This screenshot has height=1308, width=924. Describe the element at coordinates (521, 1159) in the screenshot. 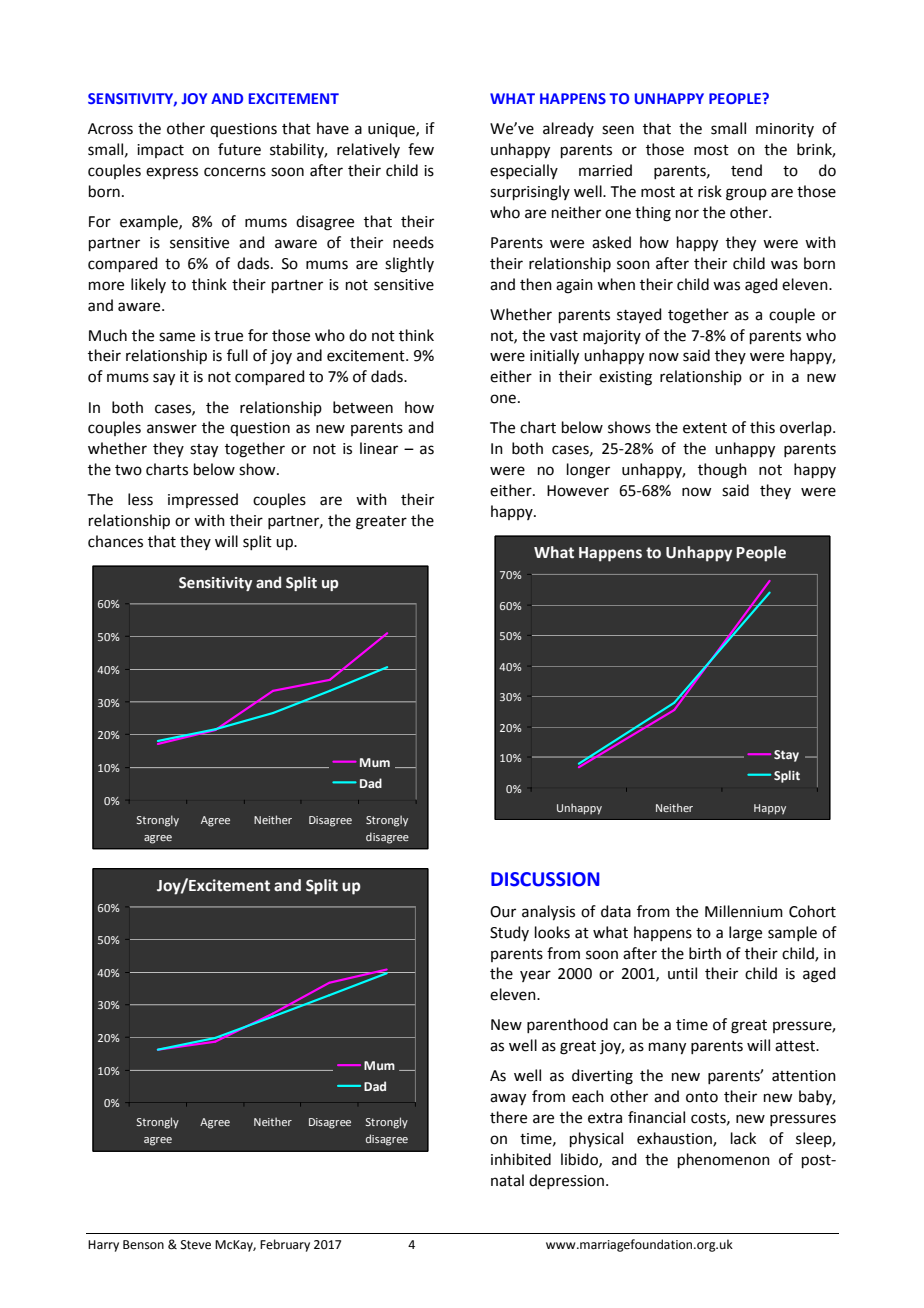

I see `inhibited` at that location.
